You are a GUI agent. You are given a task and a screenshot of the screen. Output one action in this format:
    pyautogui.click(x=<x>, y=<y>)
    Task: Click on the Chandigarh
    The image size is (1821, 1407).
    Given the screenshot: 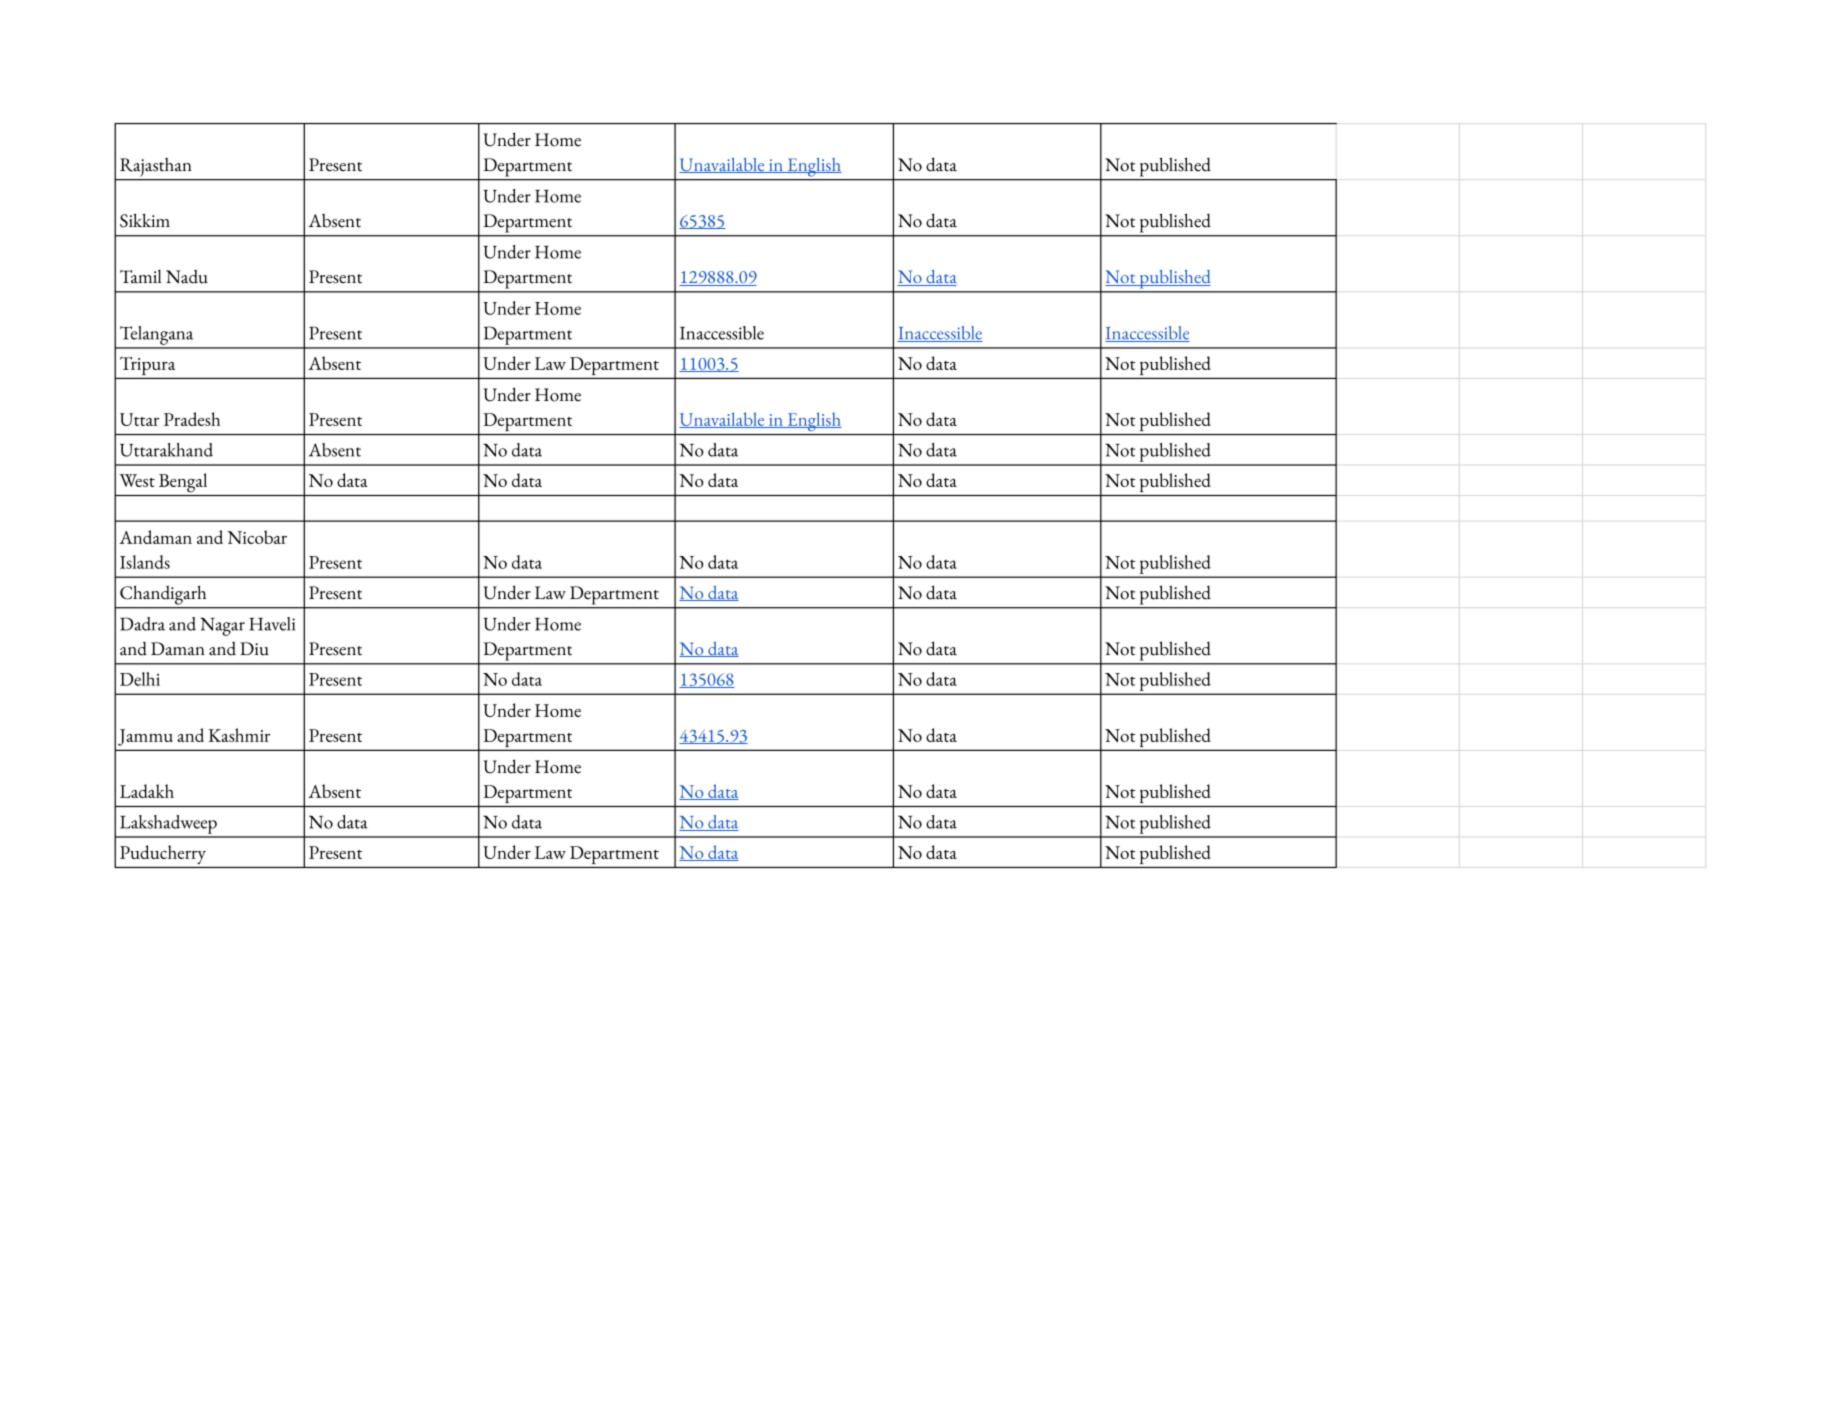 What is the action you would take?
    pyautogui.click(x=163, y=595)
